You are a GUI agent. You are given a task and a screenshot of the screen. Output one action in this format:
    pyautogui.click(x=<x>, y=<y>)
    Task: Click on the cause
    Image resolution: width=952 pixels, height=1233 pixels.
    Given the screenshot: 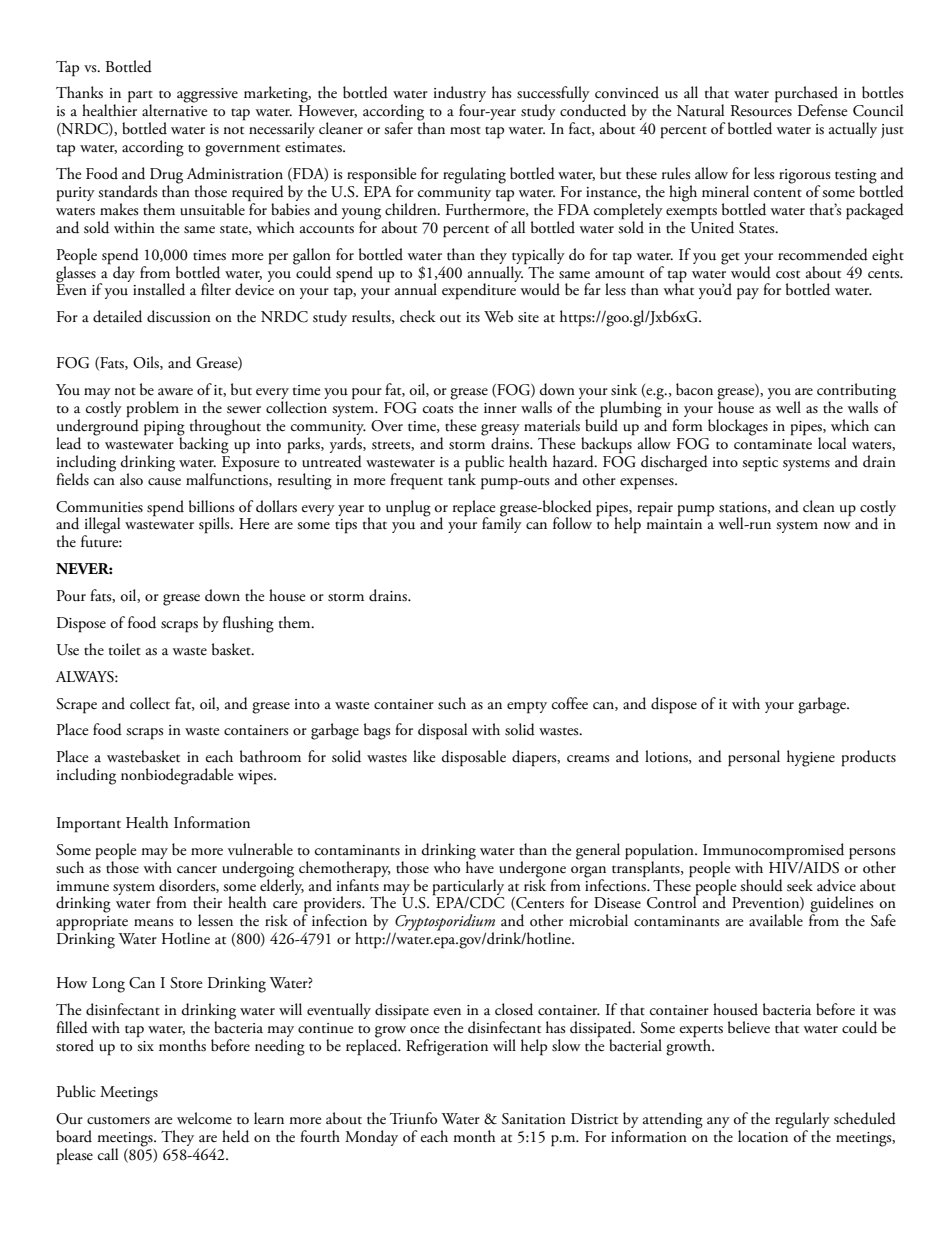 What is the action you would take?
    pyautogui.click(x=164, y=482)
